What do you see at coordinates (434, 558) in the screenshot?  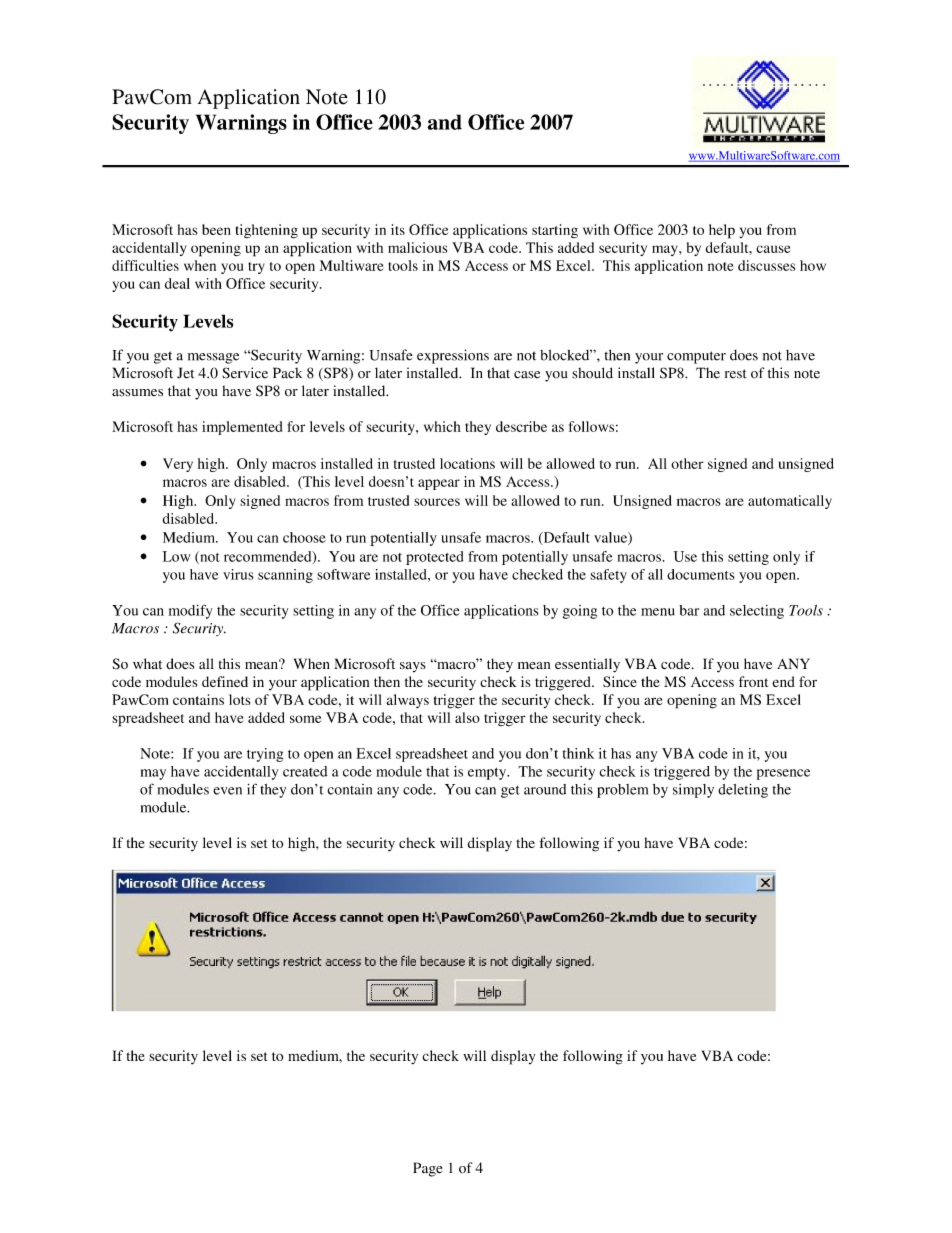 I see `protected` at bounding box center [434, 558].
